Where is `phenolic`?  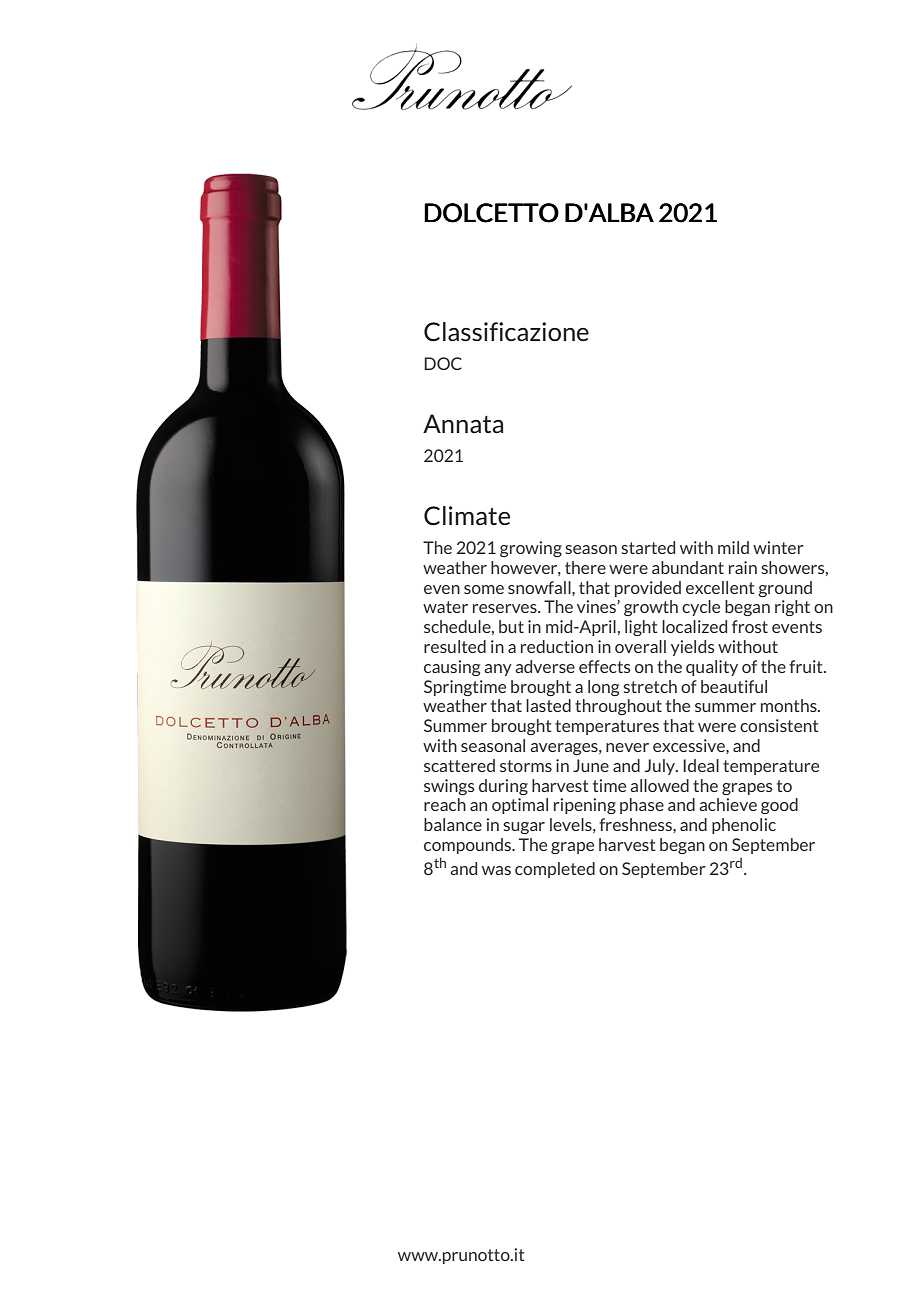 phenolic is located at coordinates (744, 826).
